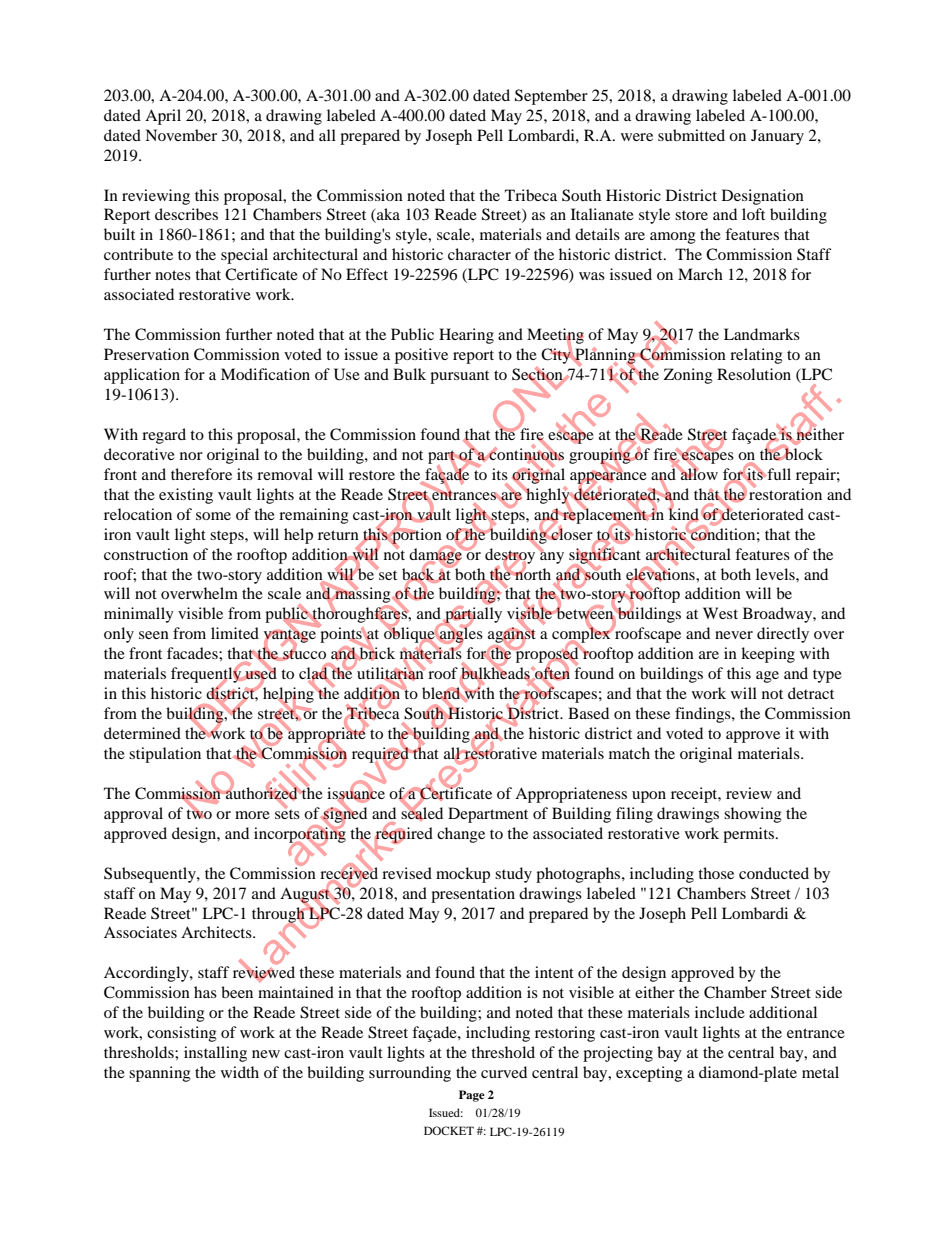 The height and width of the document is (1233, 952). I want to click on September, so click(551, 97).
